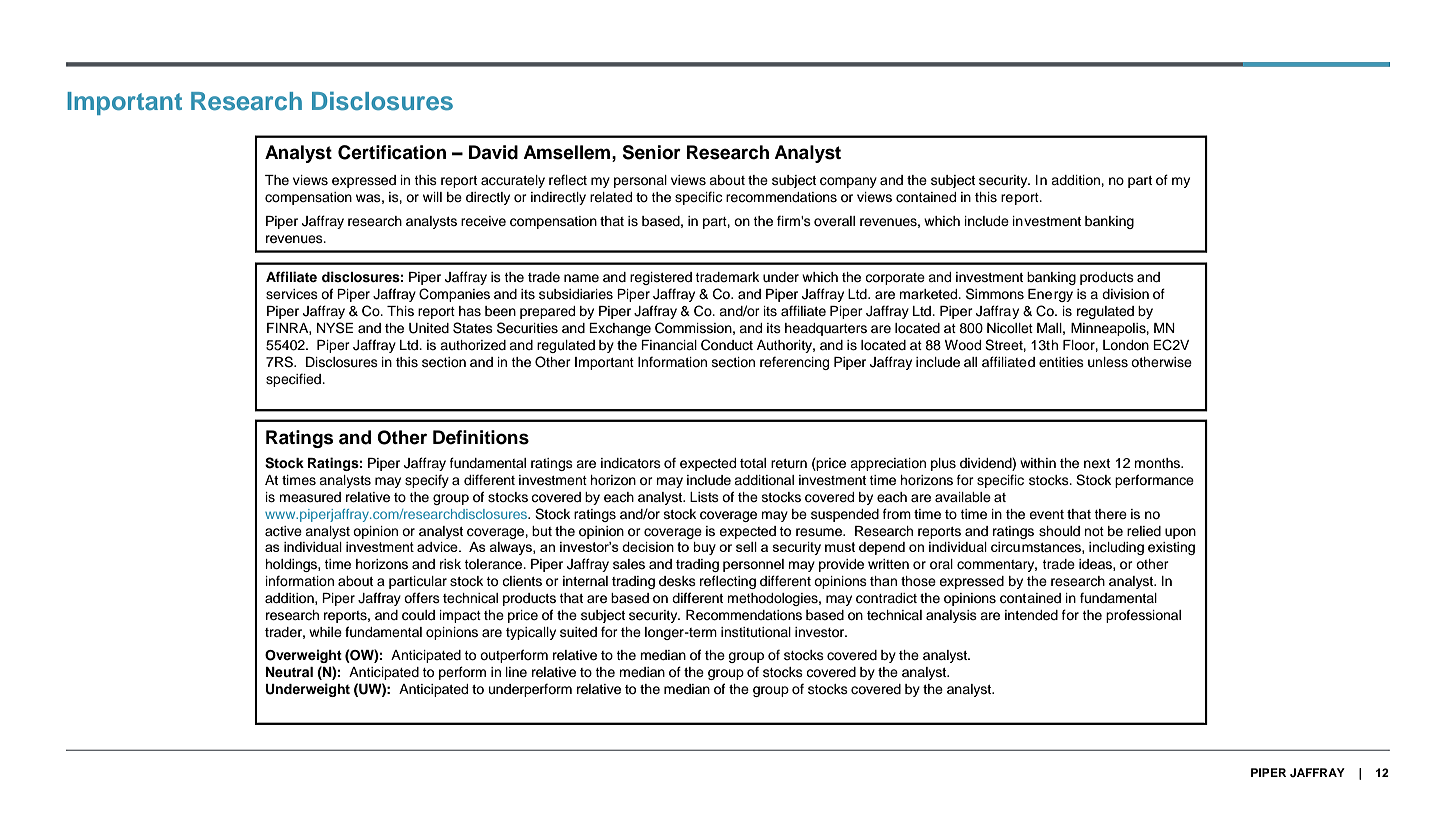 The image size is (1456, 819). What do you see at coordinates (848, 182) in the screenshot?
I see `company` at bounding box center [848, 182].
